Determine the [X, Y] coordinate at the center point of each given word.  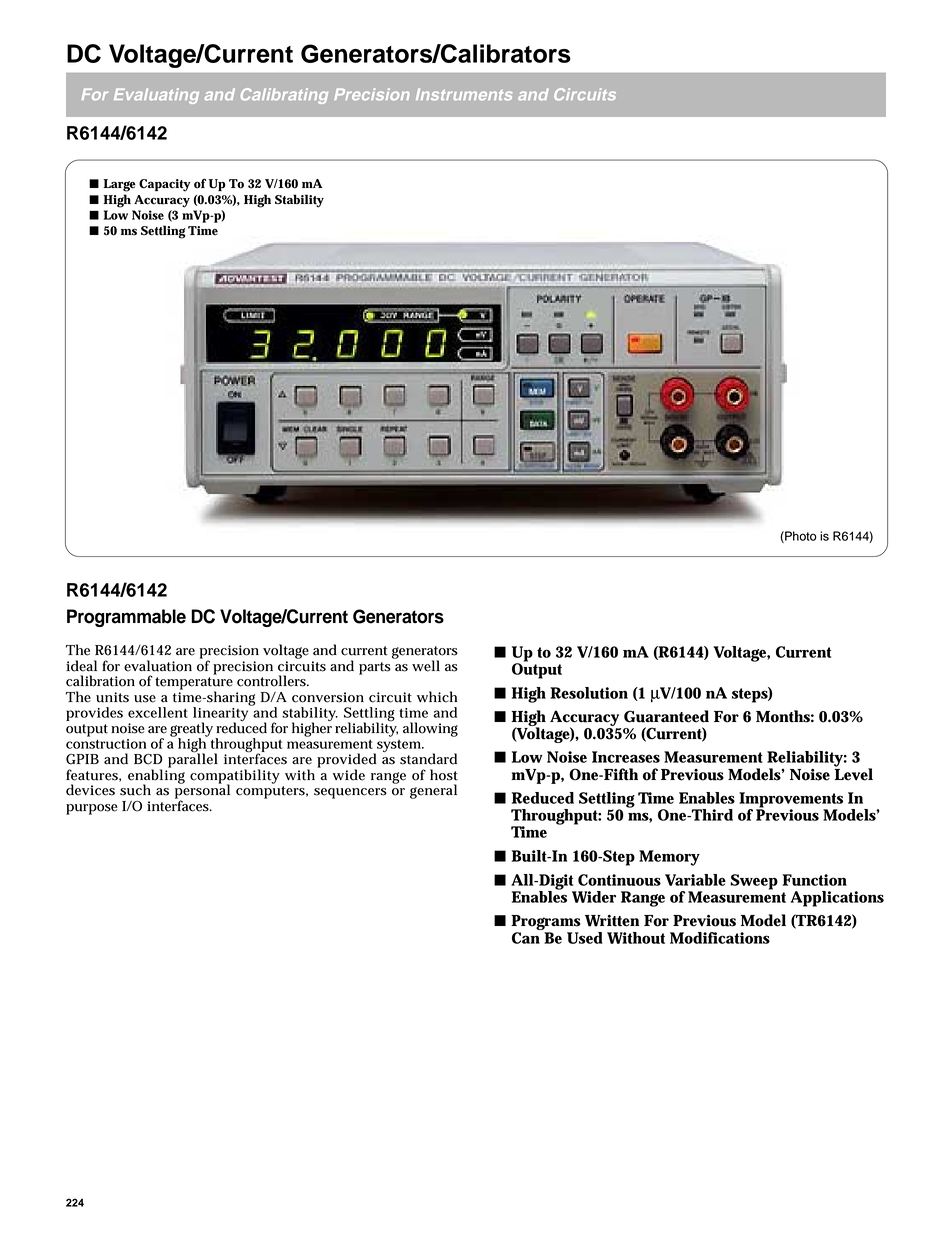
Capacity [165, 185]
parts [375, 668]
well [426, 666]
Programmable [126, 618]
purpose [92, 809]
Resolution [589, 693]
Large [119, 185]
